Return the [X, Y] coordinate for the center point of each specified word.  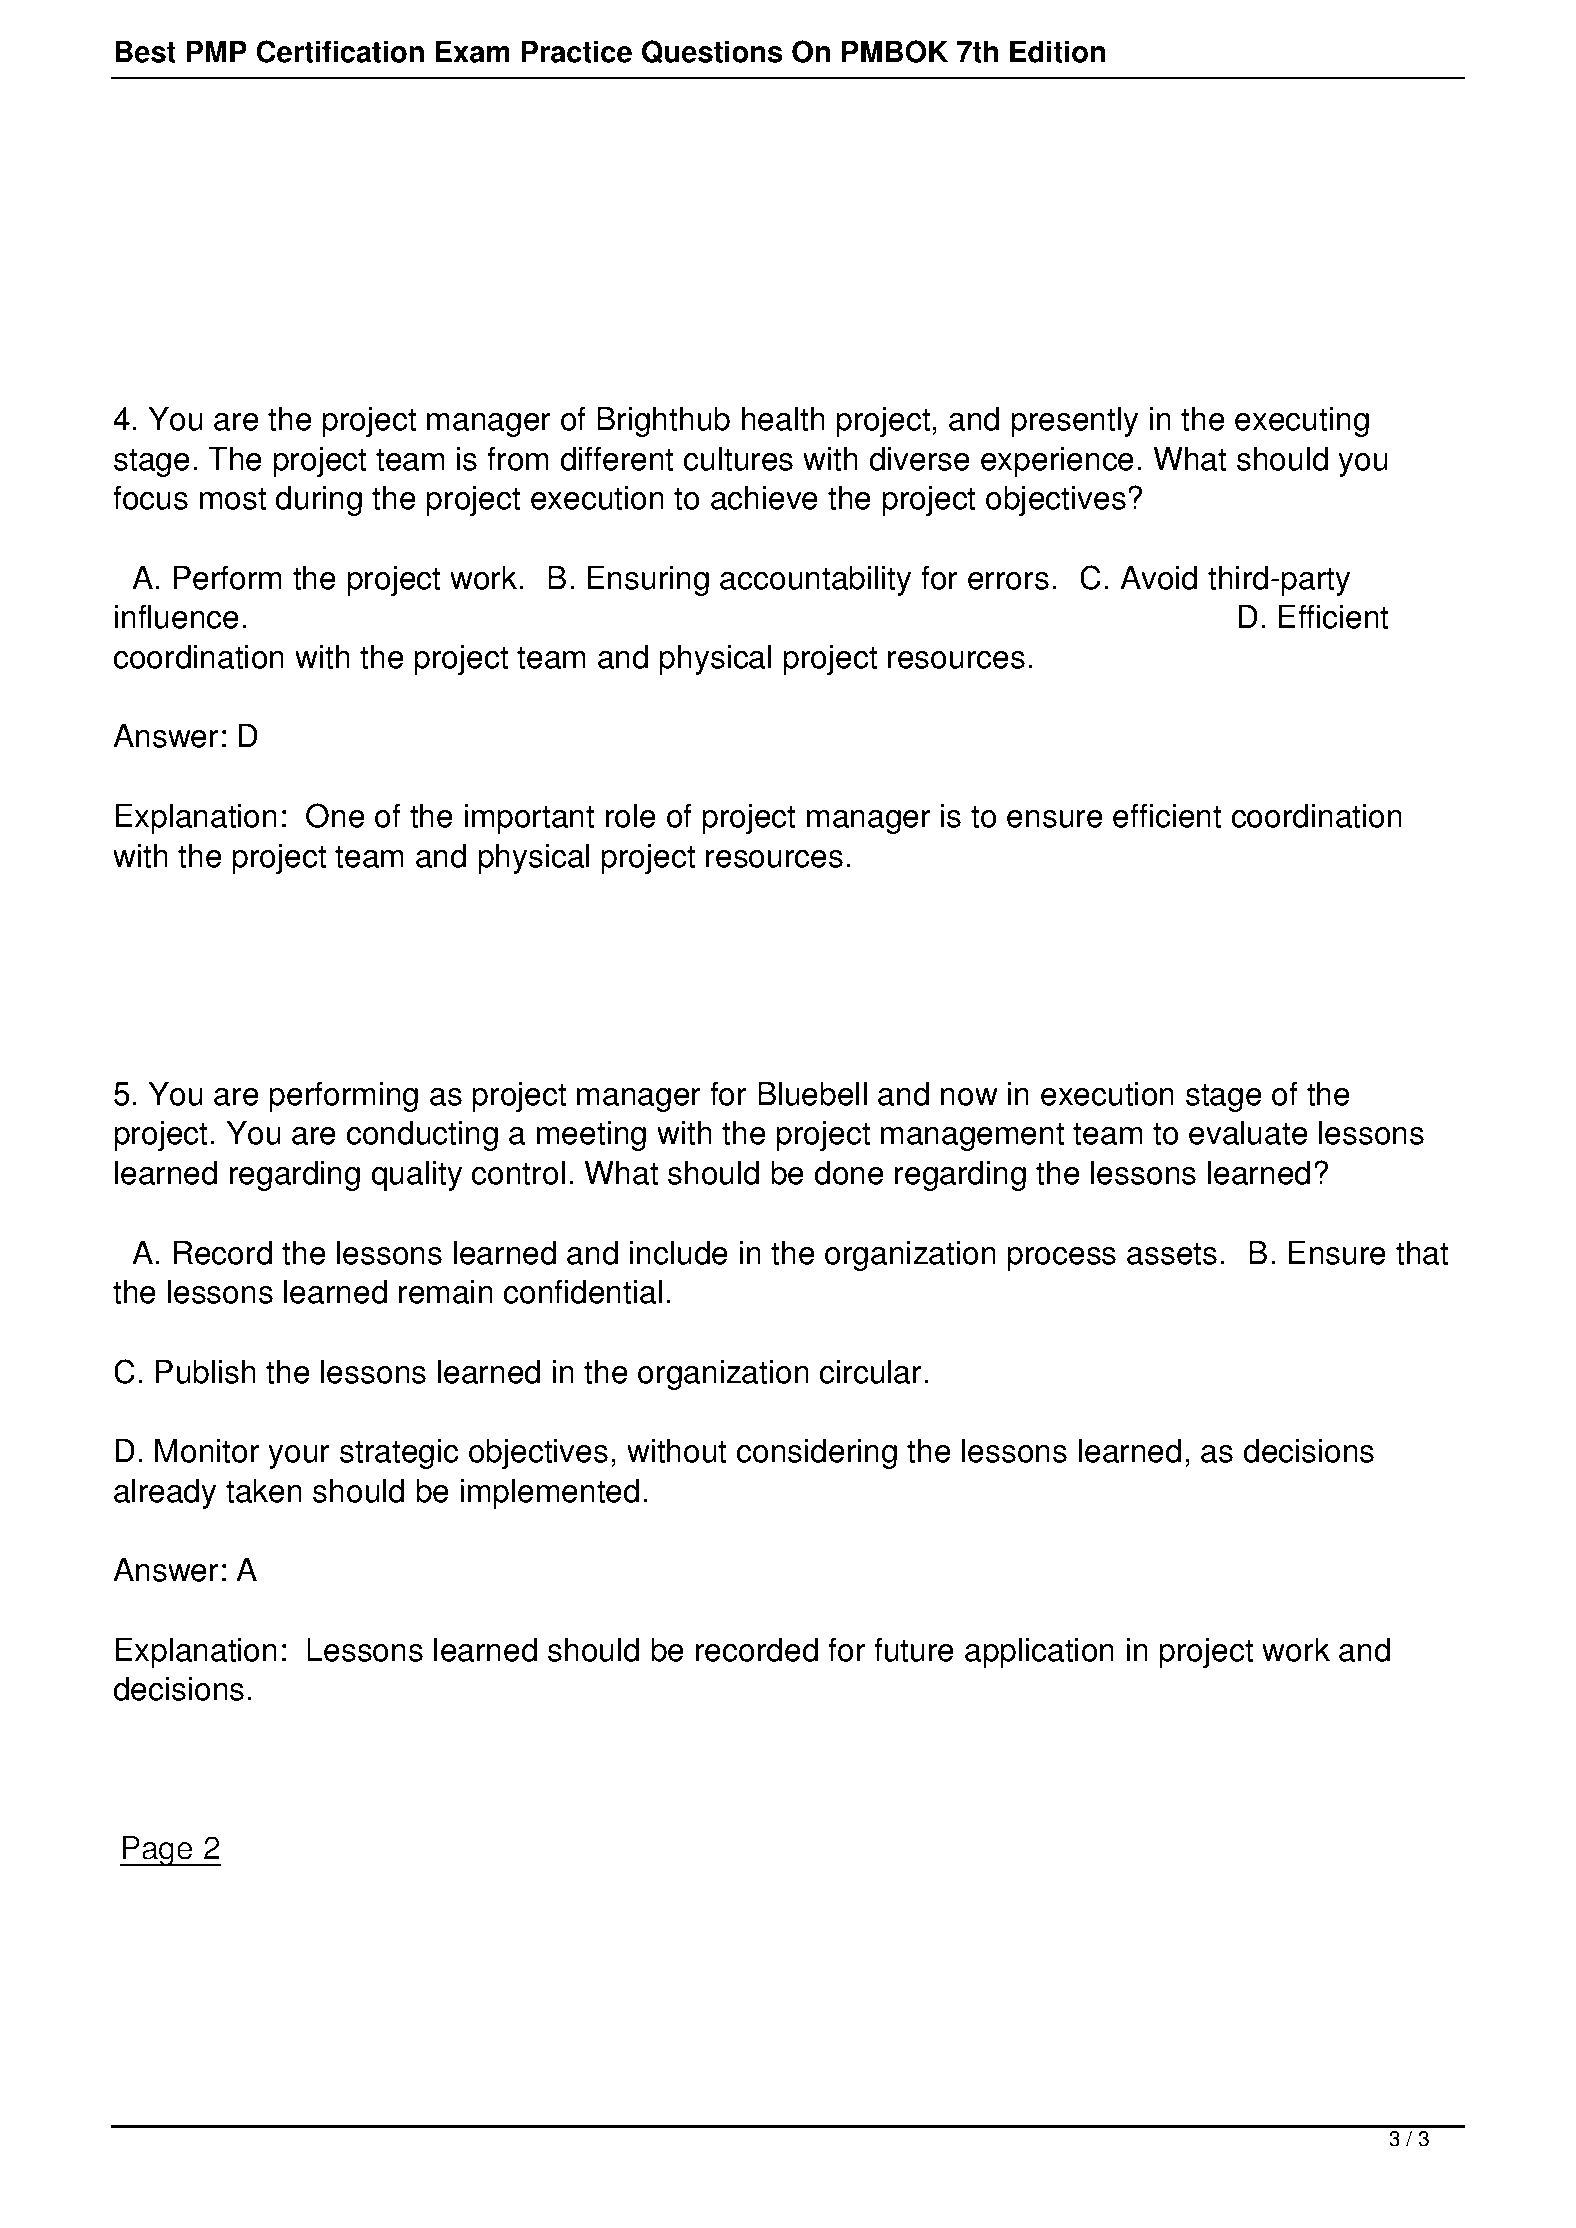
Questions [712, 52]
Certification [340, 51]
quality [417, 1176]
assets [1172, 1253]
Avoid [1158, 578]
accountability [815, 581]
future [914, 1649]
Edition [1057, 51]
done [849, 1173]
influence [177, 616]
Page [157, 1851]
